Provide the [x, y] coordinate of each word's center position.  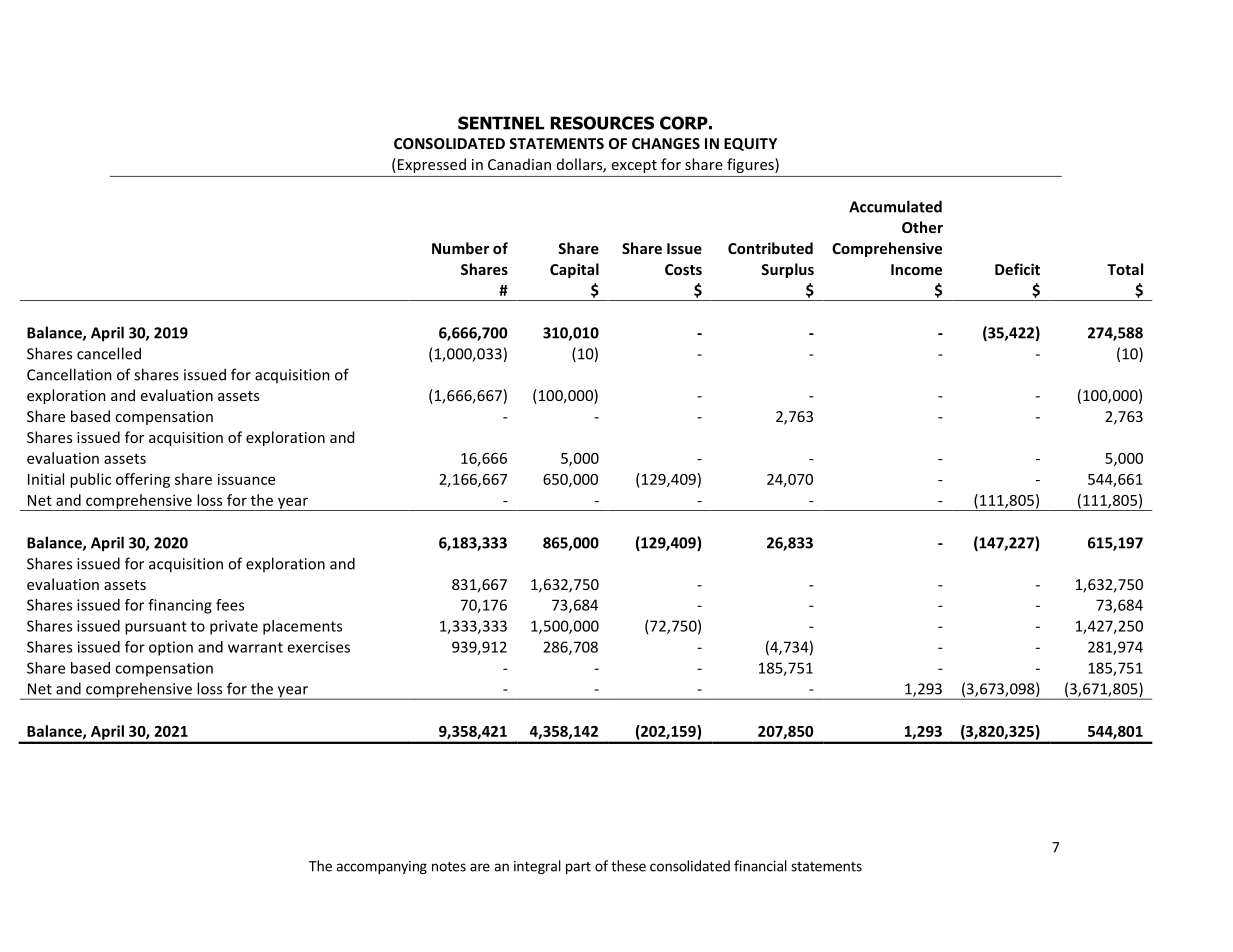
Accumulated [895, 206]
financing [180, 606]
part [578, 868]
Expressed [432, 165]
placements [302, 627]
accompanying [381, 867]
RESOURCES [602, 123]
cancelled [109, 353]
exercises [318, 647]
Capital [574, 270]
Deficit [1017, 269]
